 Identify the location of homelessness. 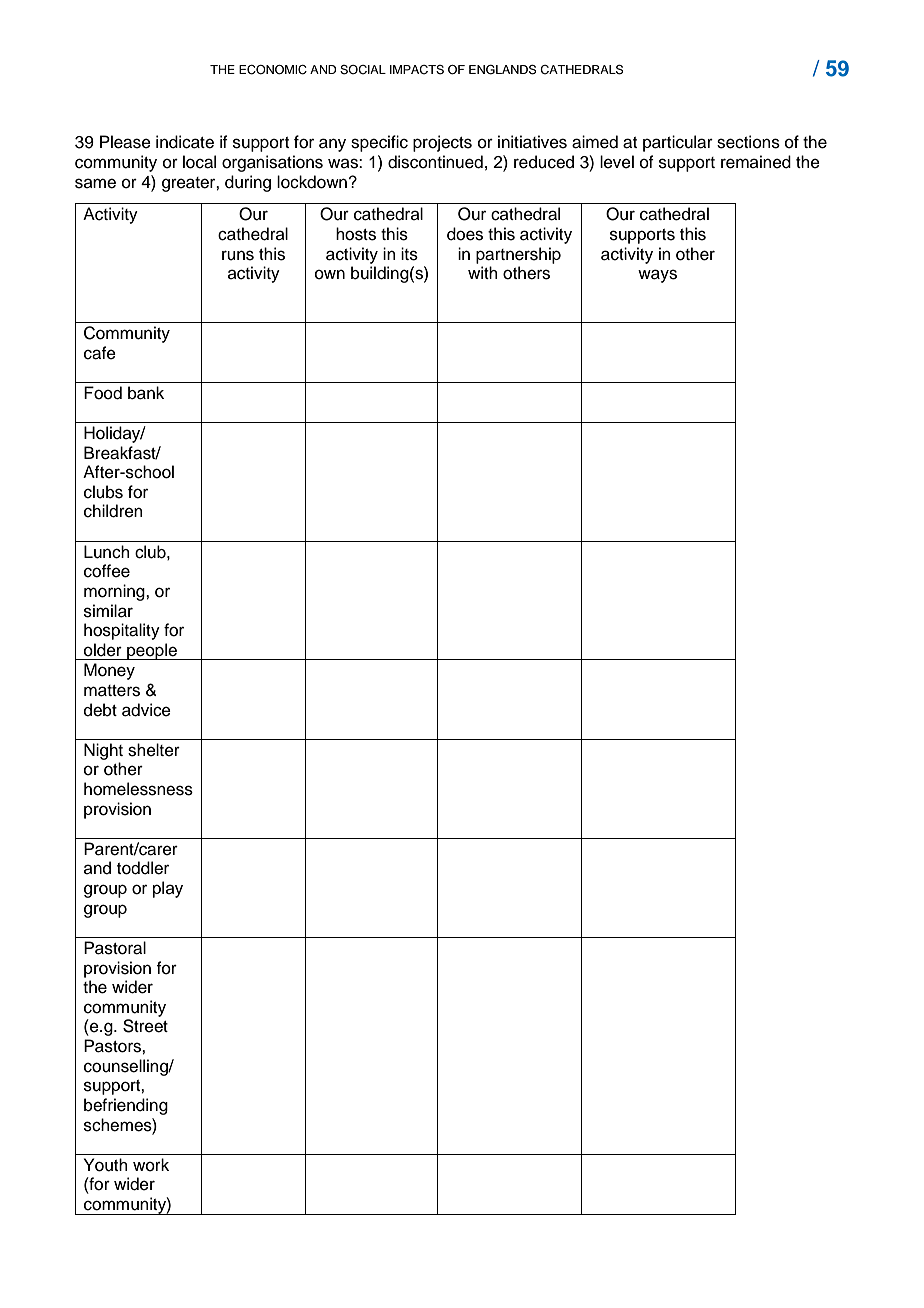
(138, 789).
